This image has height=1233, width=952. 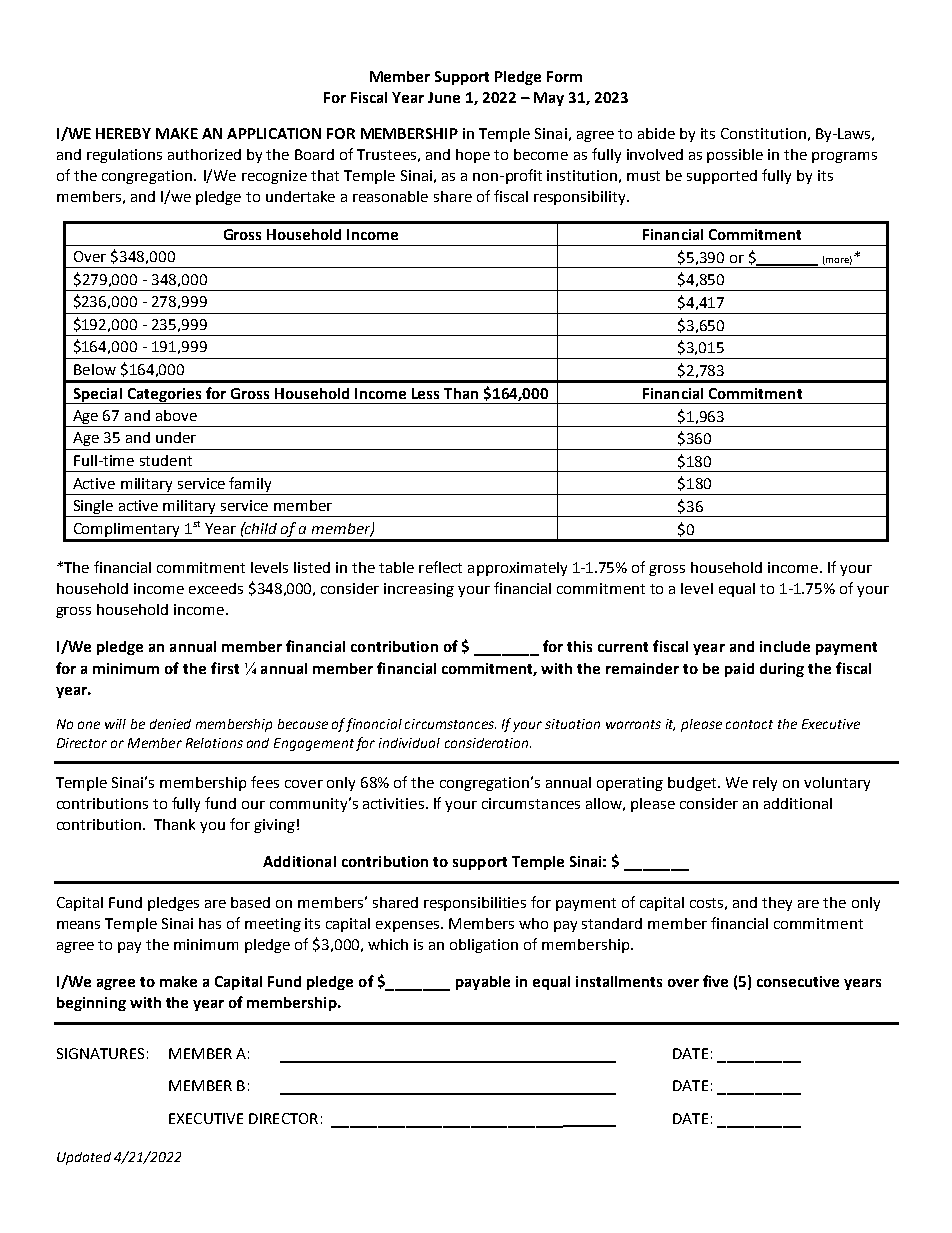 I want to click on Less, so click(x=425, y=393).
